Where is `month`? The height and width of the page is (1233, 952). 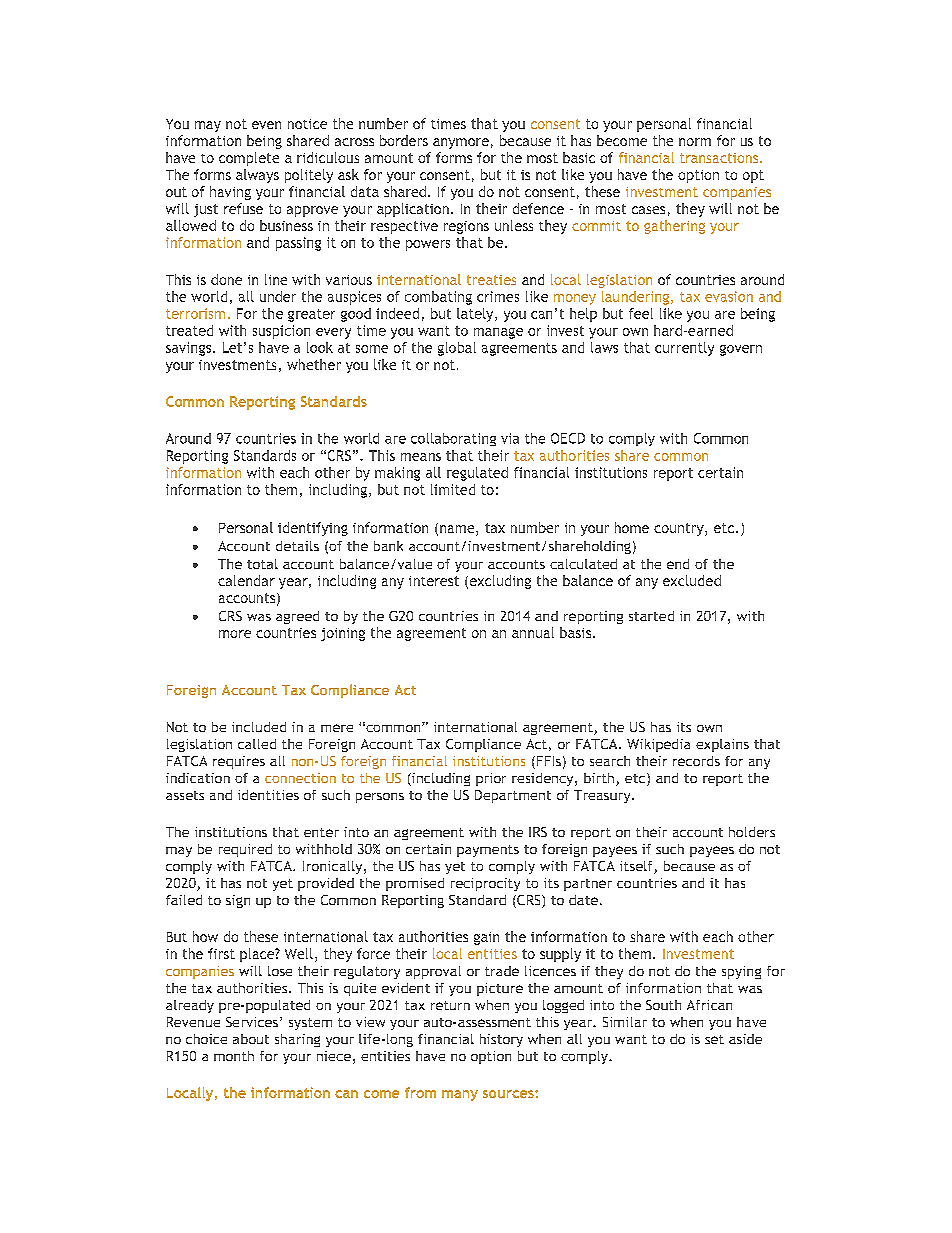
month is located at coordinates (234, 1056).
